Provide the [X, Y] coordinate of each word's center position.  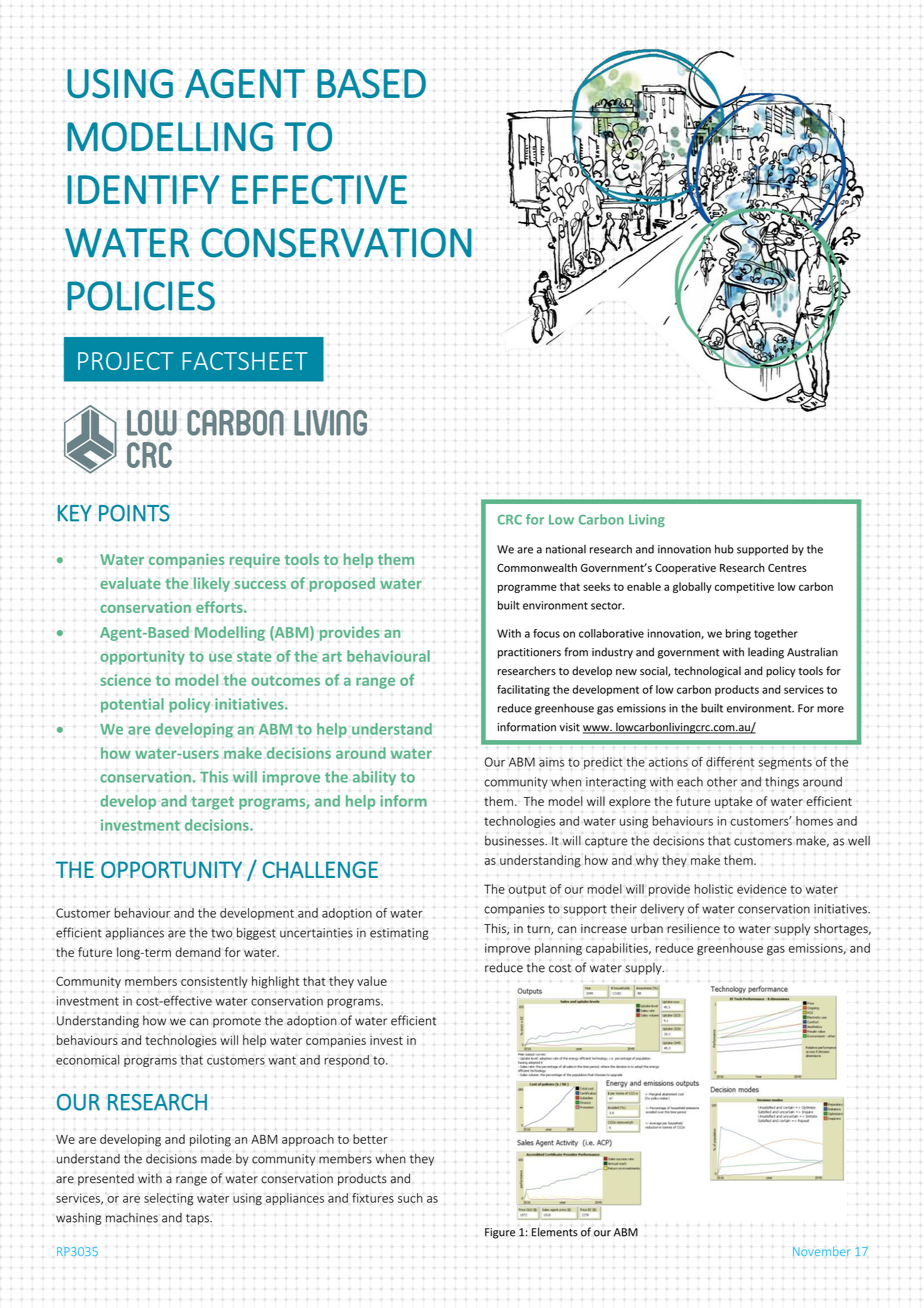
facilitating [523, 690]
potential [132, 705]
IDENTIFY [143, 189]
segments [785, 764]
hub [724, 549]
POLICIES [141, 296]
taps [198, 1219]
